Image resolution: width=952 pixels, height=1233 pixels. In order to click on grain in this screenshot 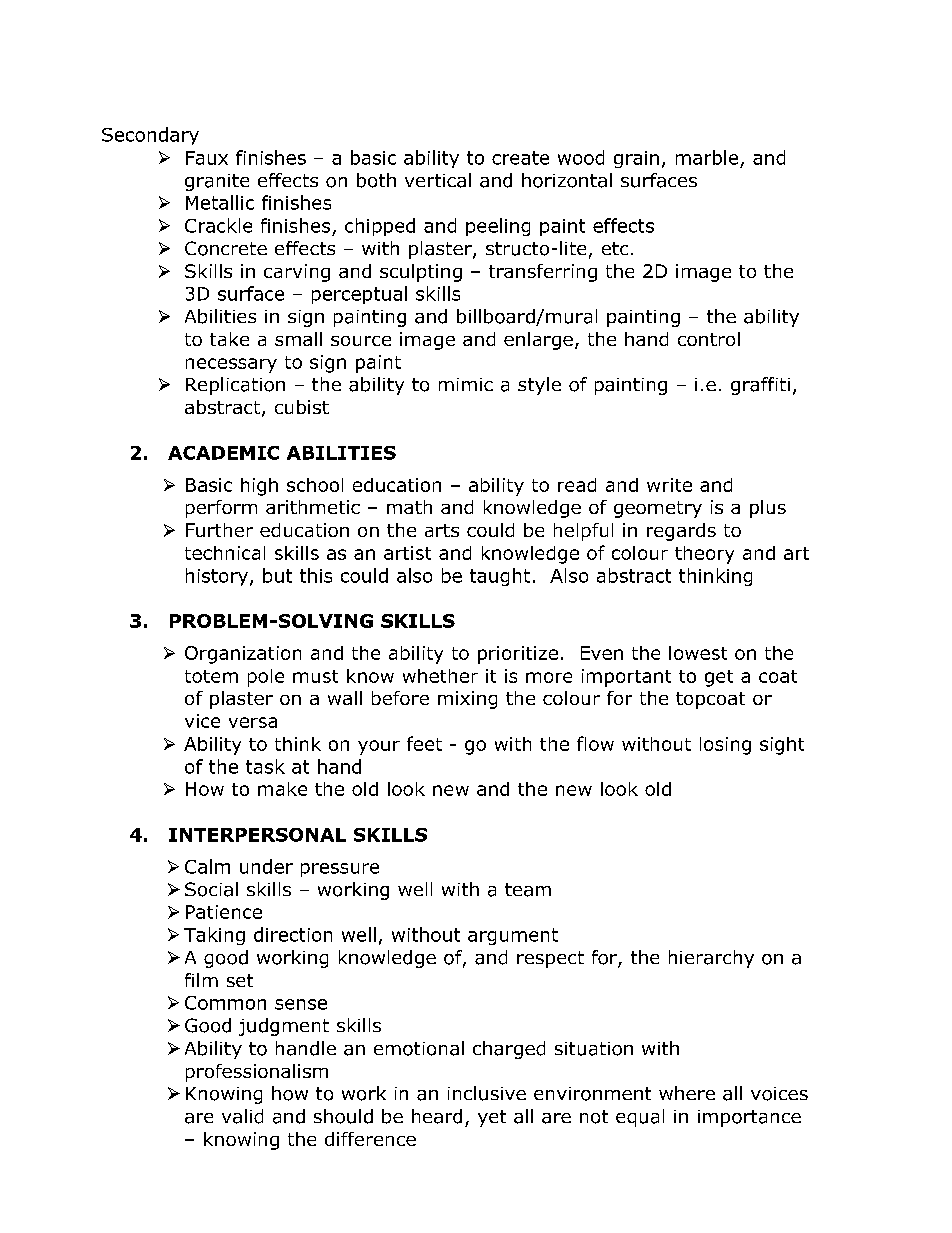, I will do `click(636, 159)`.
